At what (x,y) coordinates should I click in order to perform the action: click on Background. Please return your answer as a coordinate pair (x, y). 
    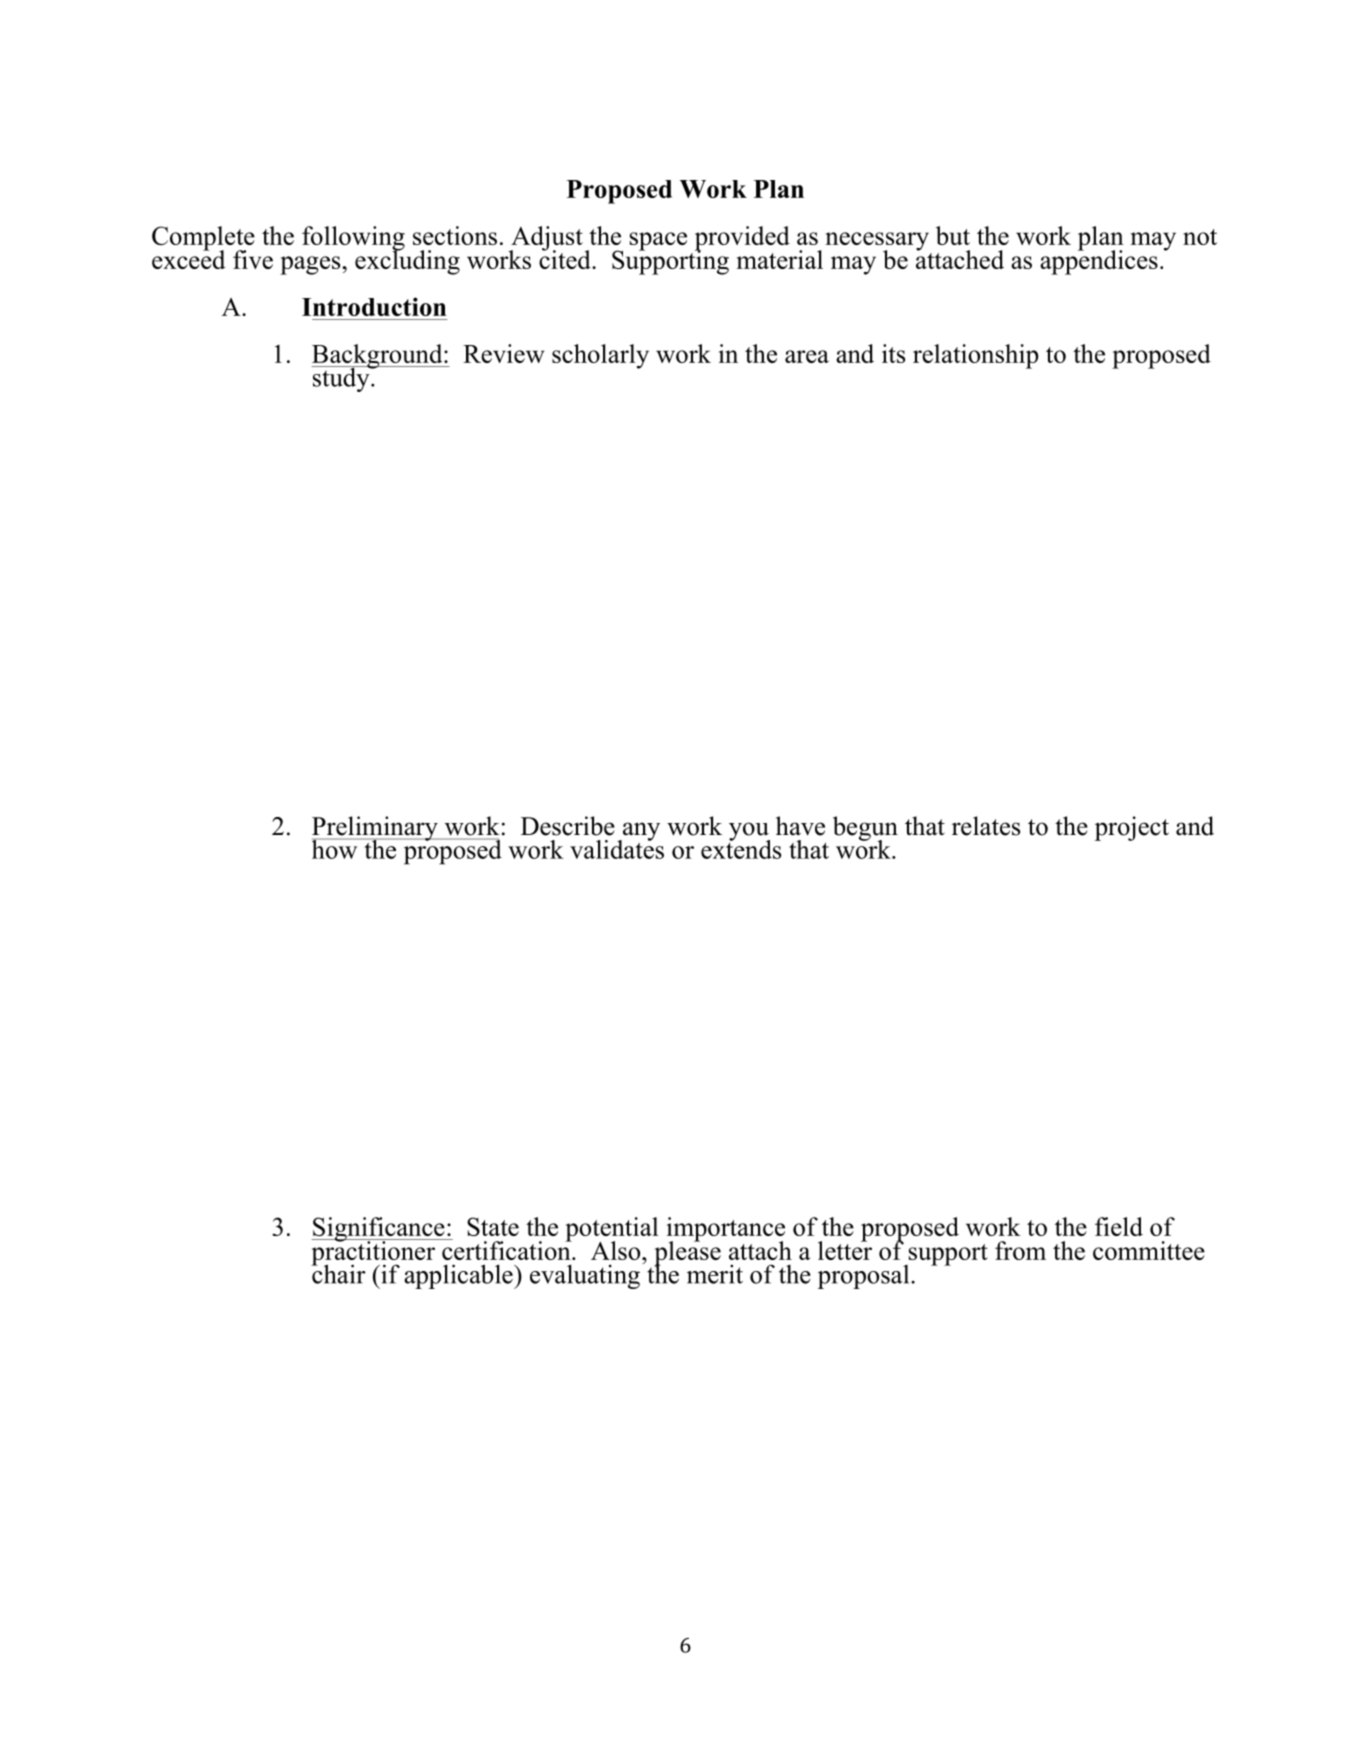
    Looking at the image, I should click on (378, 357).
